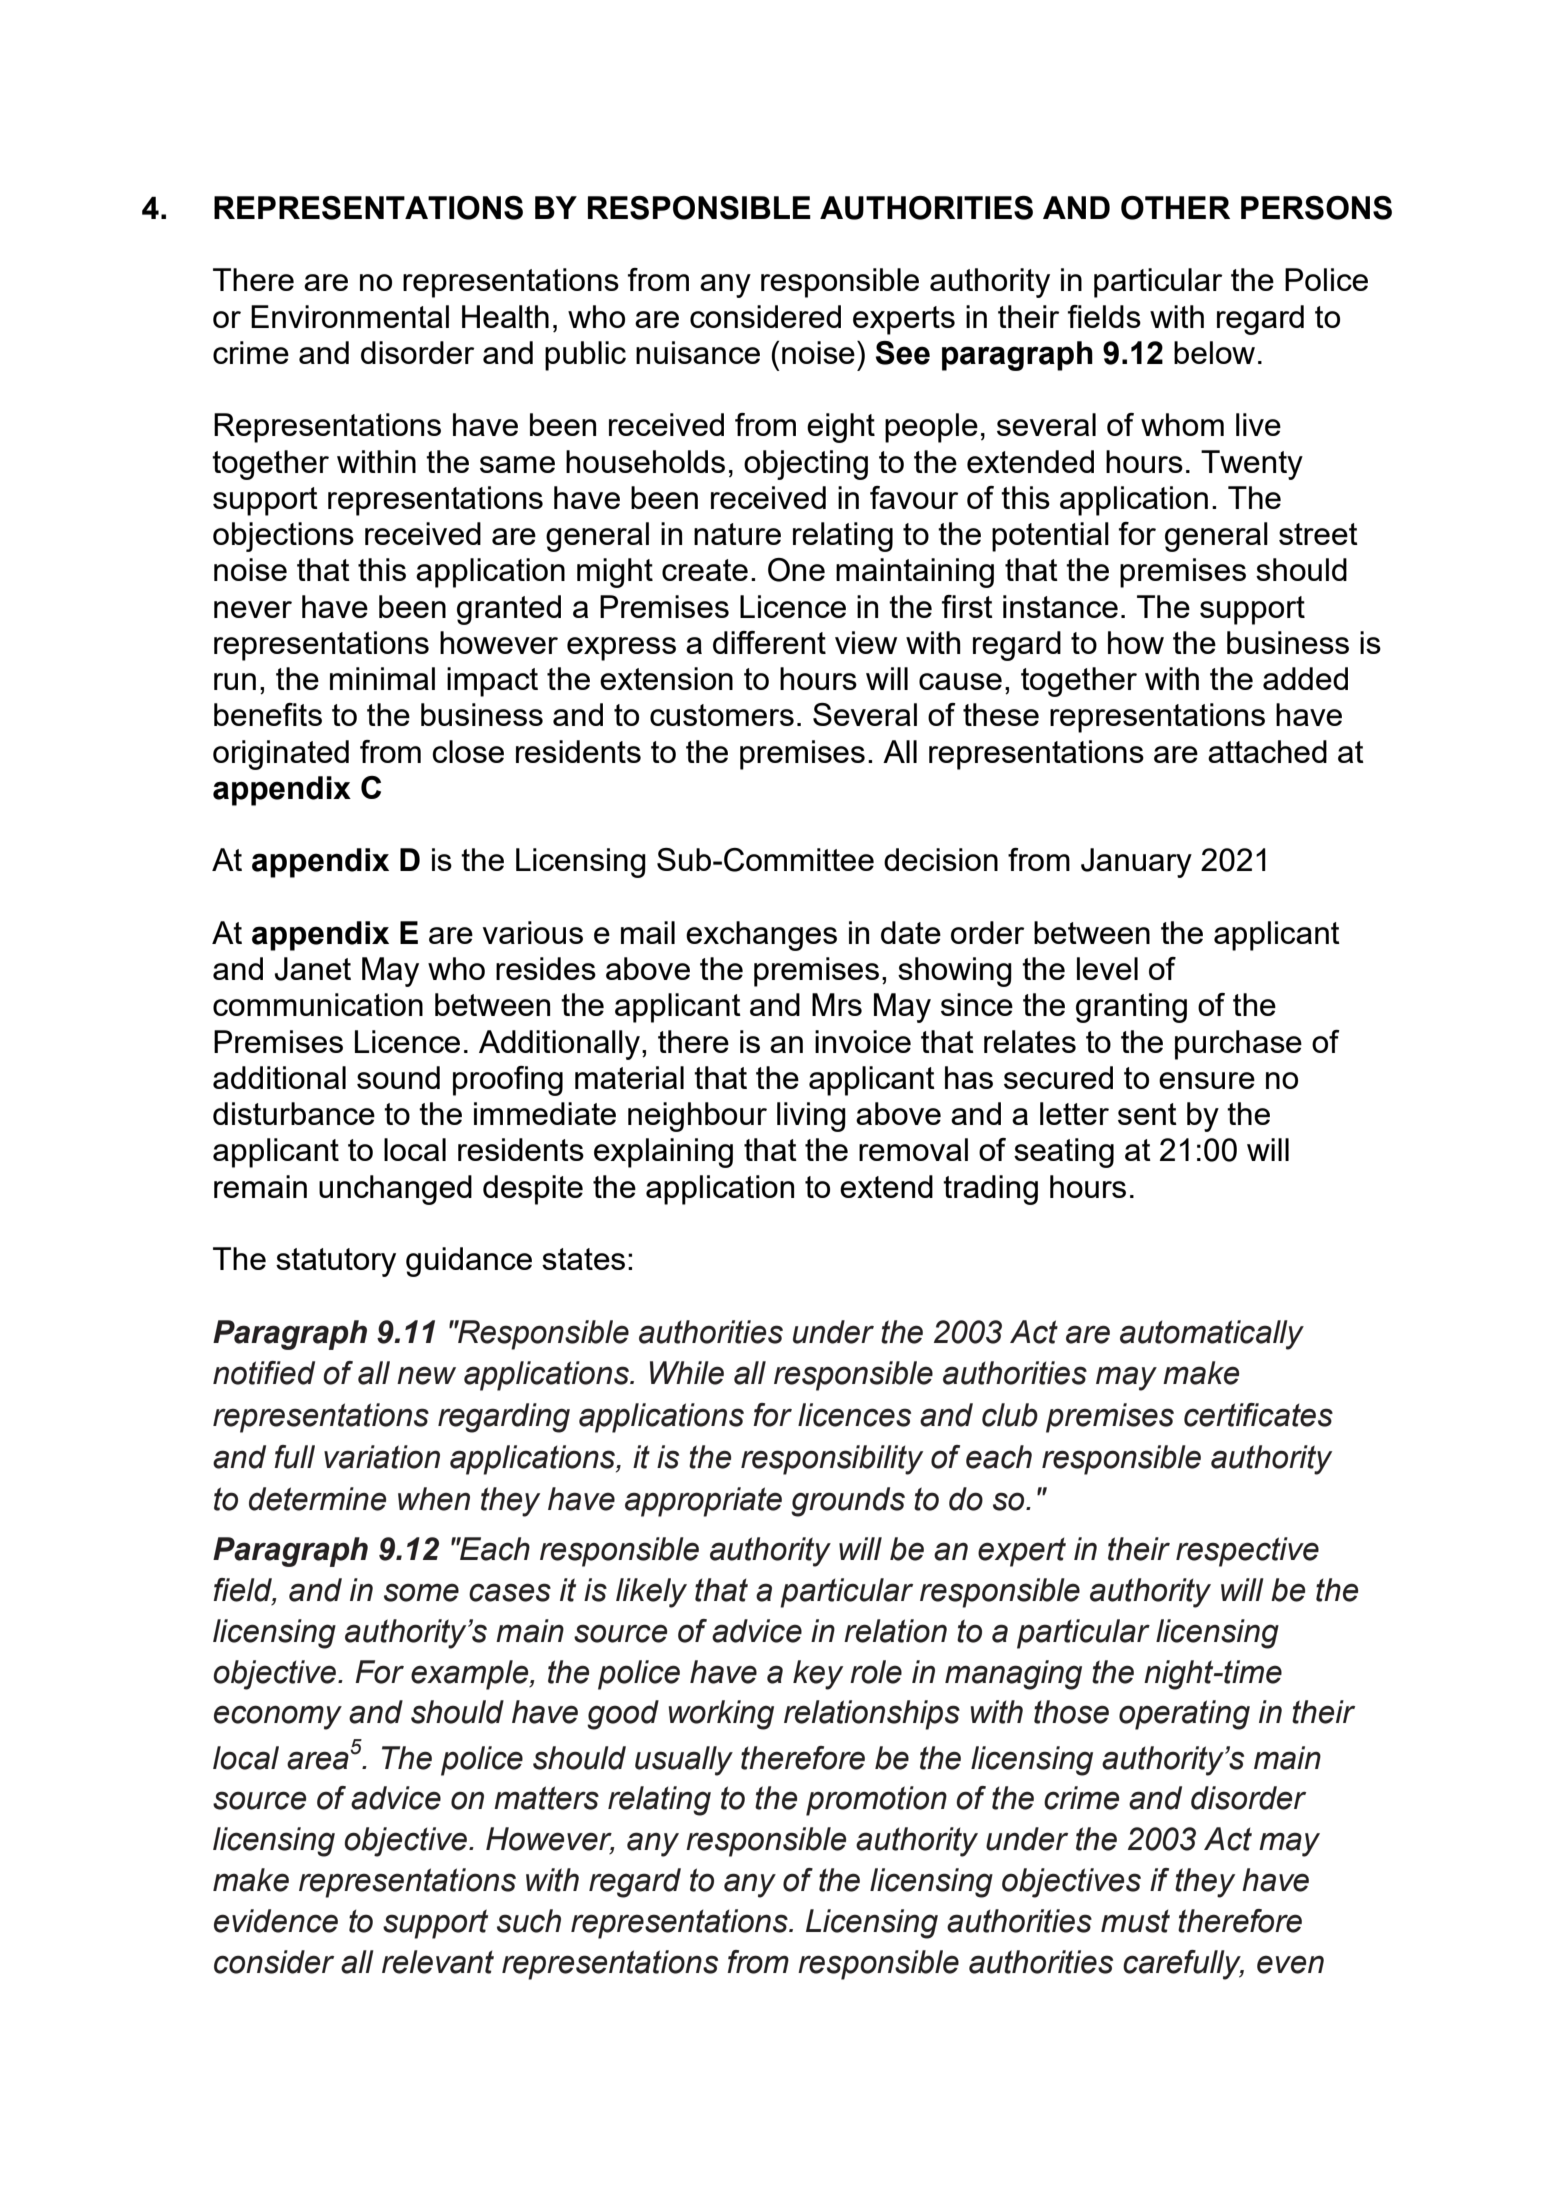 The image size is (1564, 2212). What do you see at coordinates (1175, 208) in the document?
I see `OTHER` at bounding box center [1175, 208].
